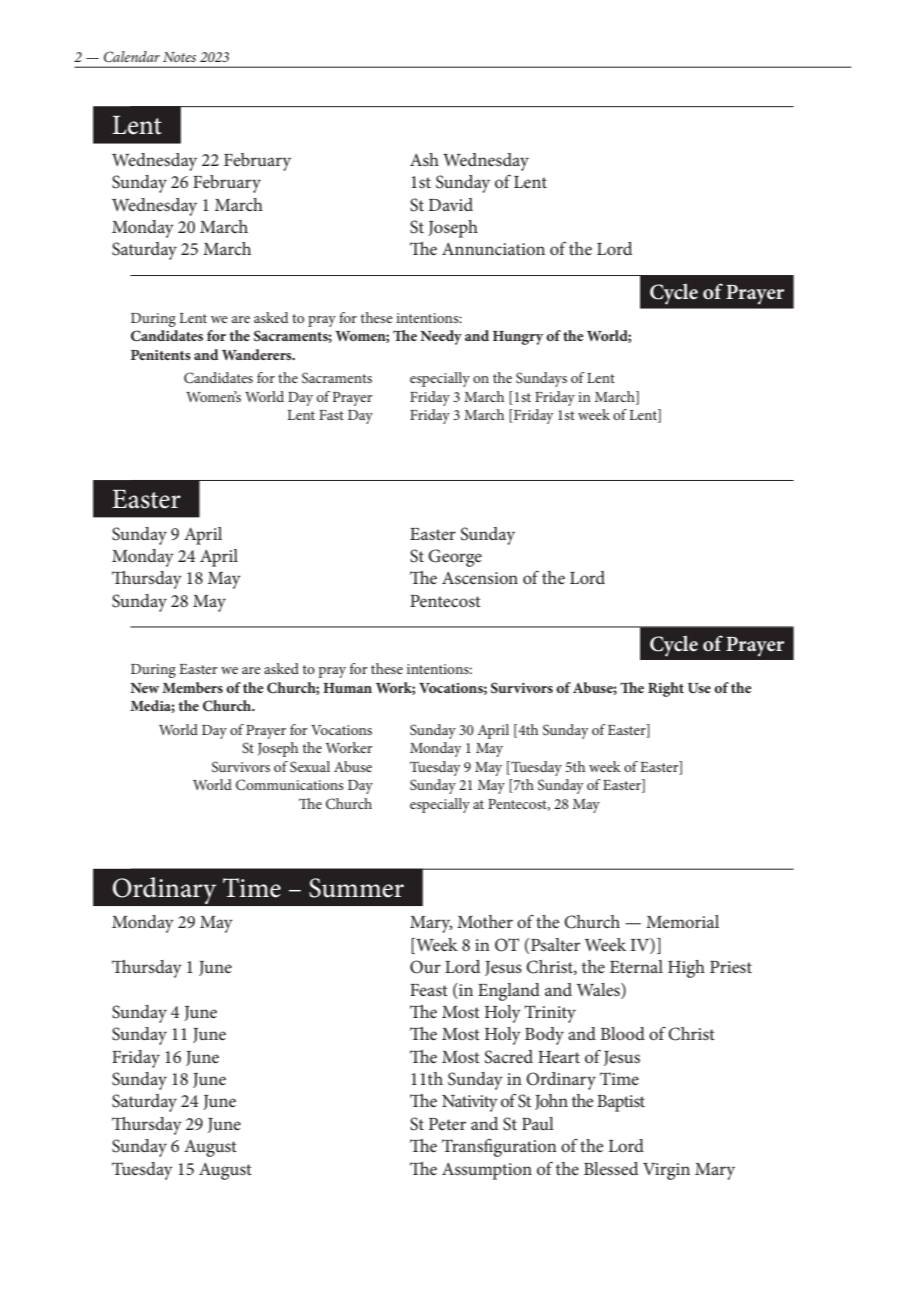  Describe the element at coordinates (179, 57) in the screenshot. I see `Notes` at that location.
